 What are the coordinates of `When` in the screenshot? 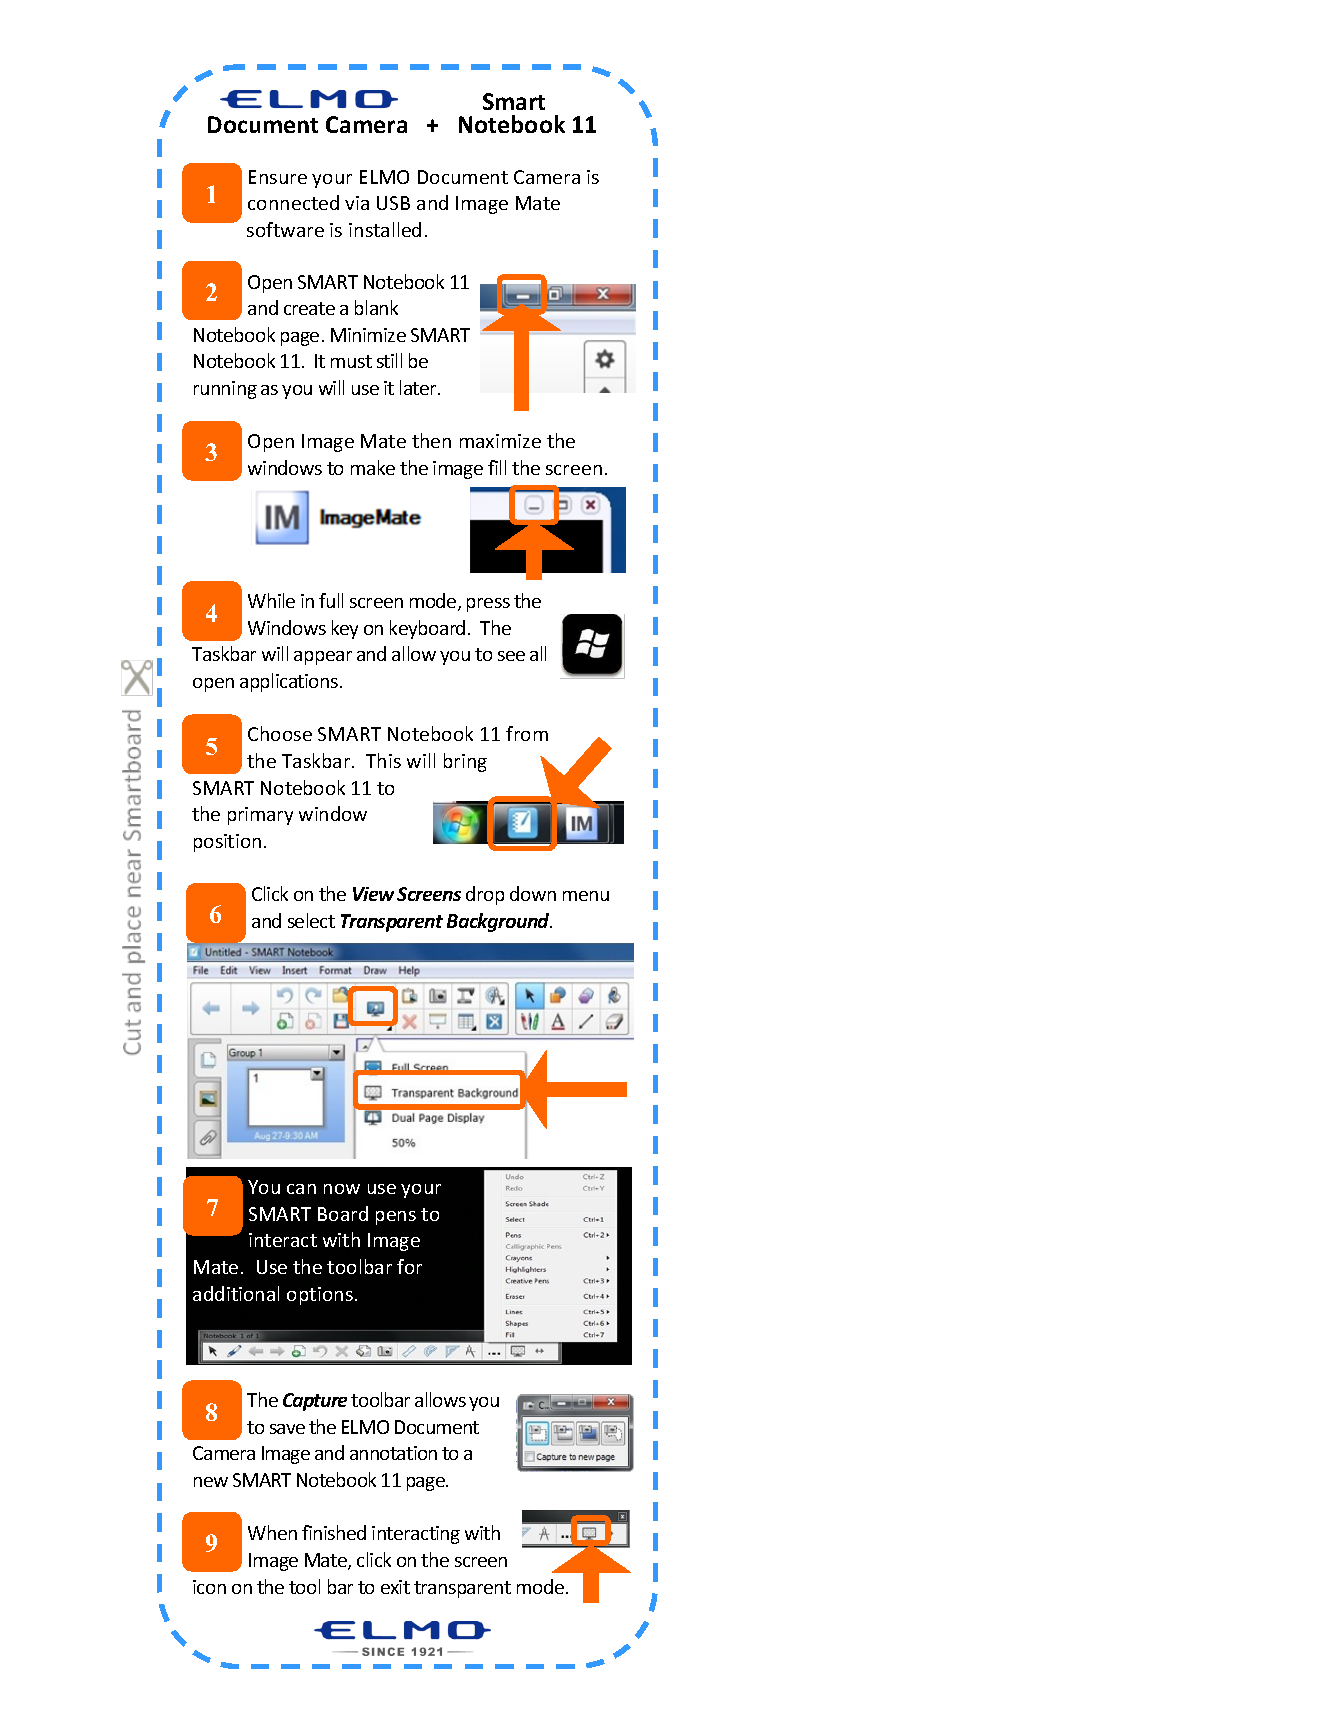 It's located at (272, 1532).
